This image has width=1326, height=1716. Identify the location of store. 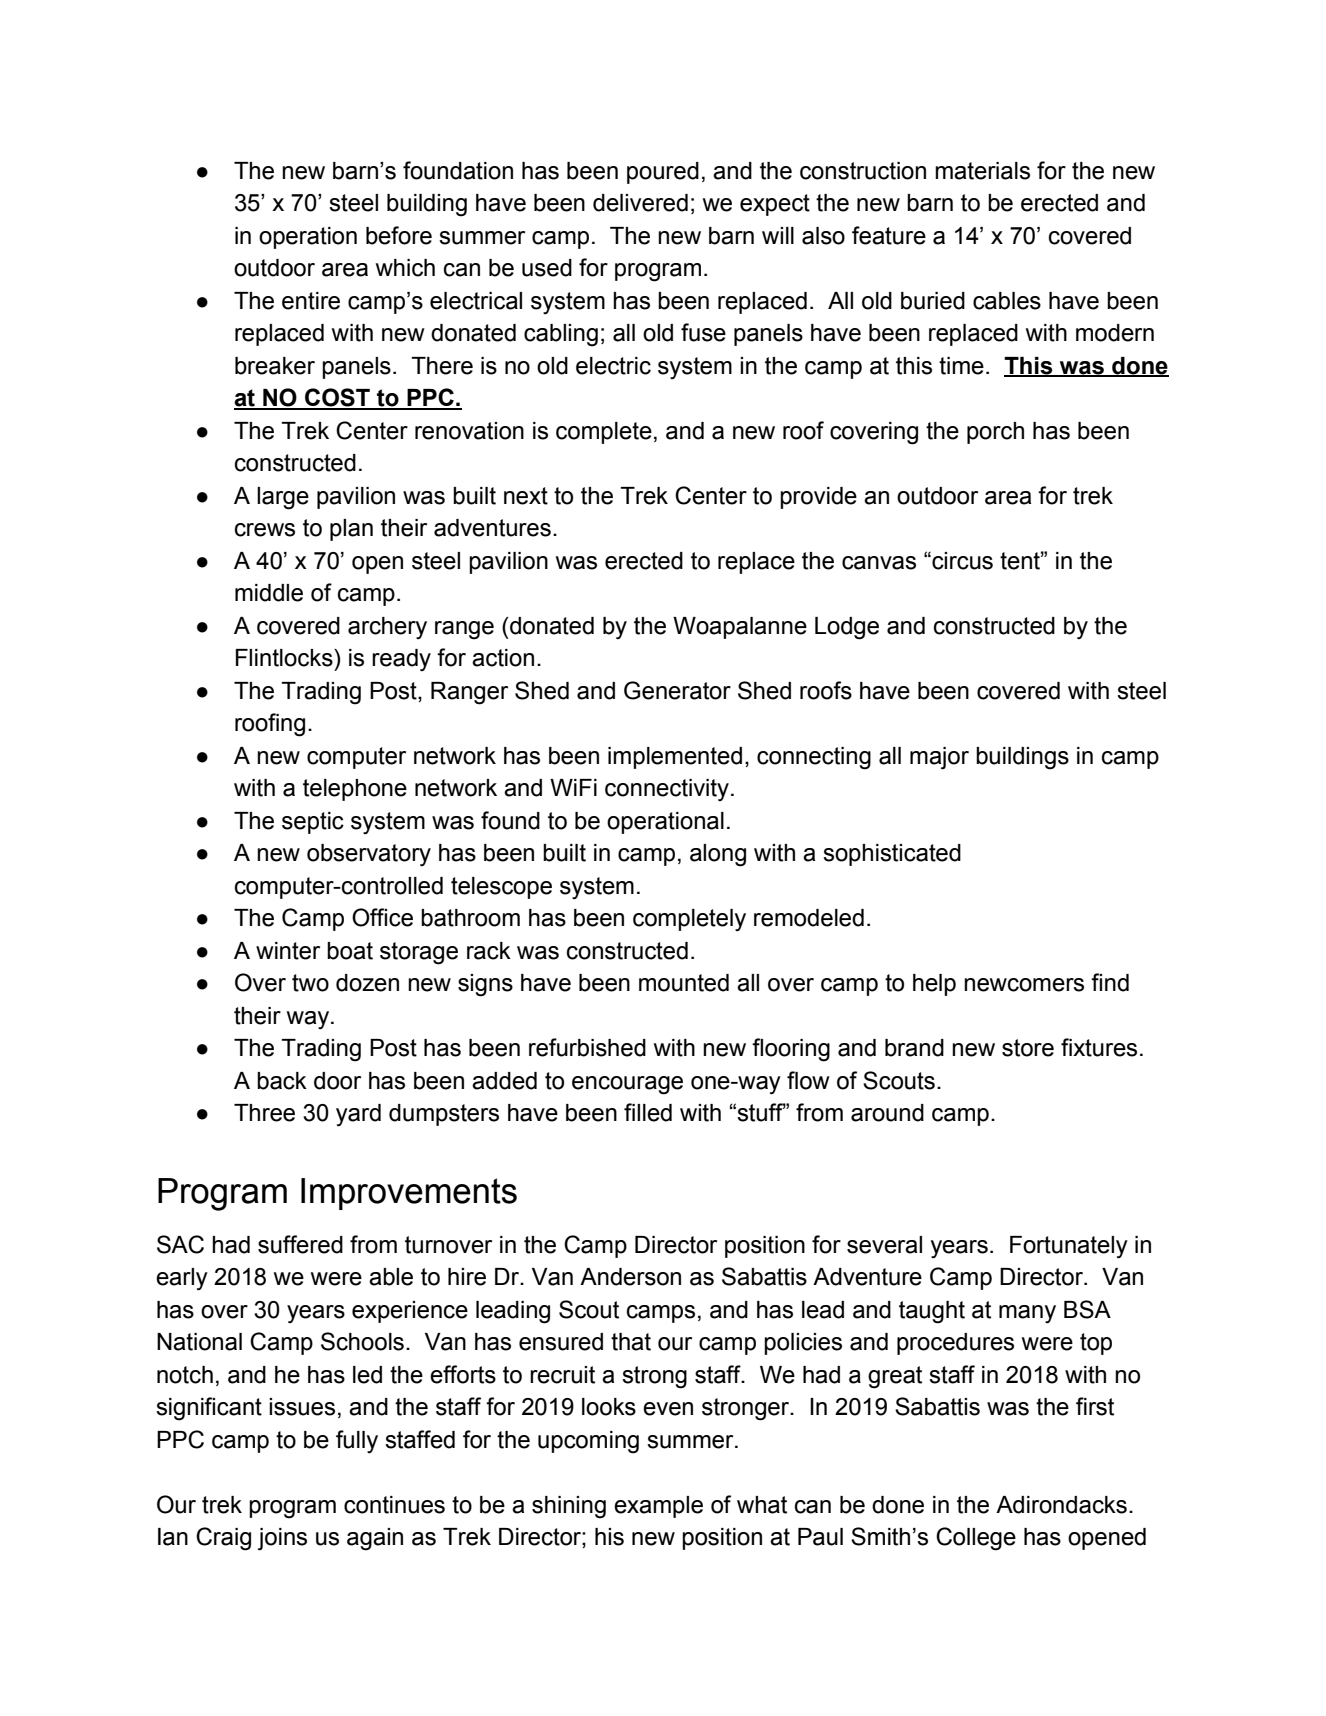
(1028, 1048).
